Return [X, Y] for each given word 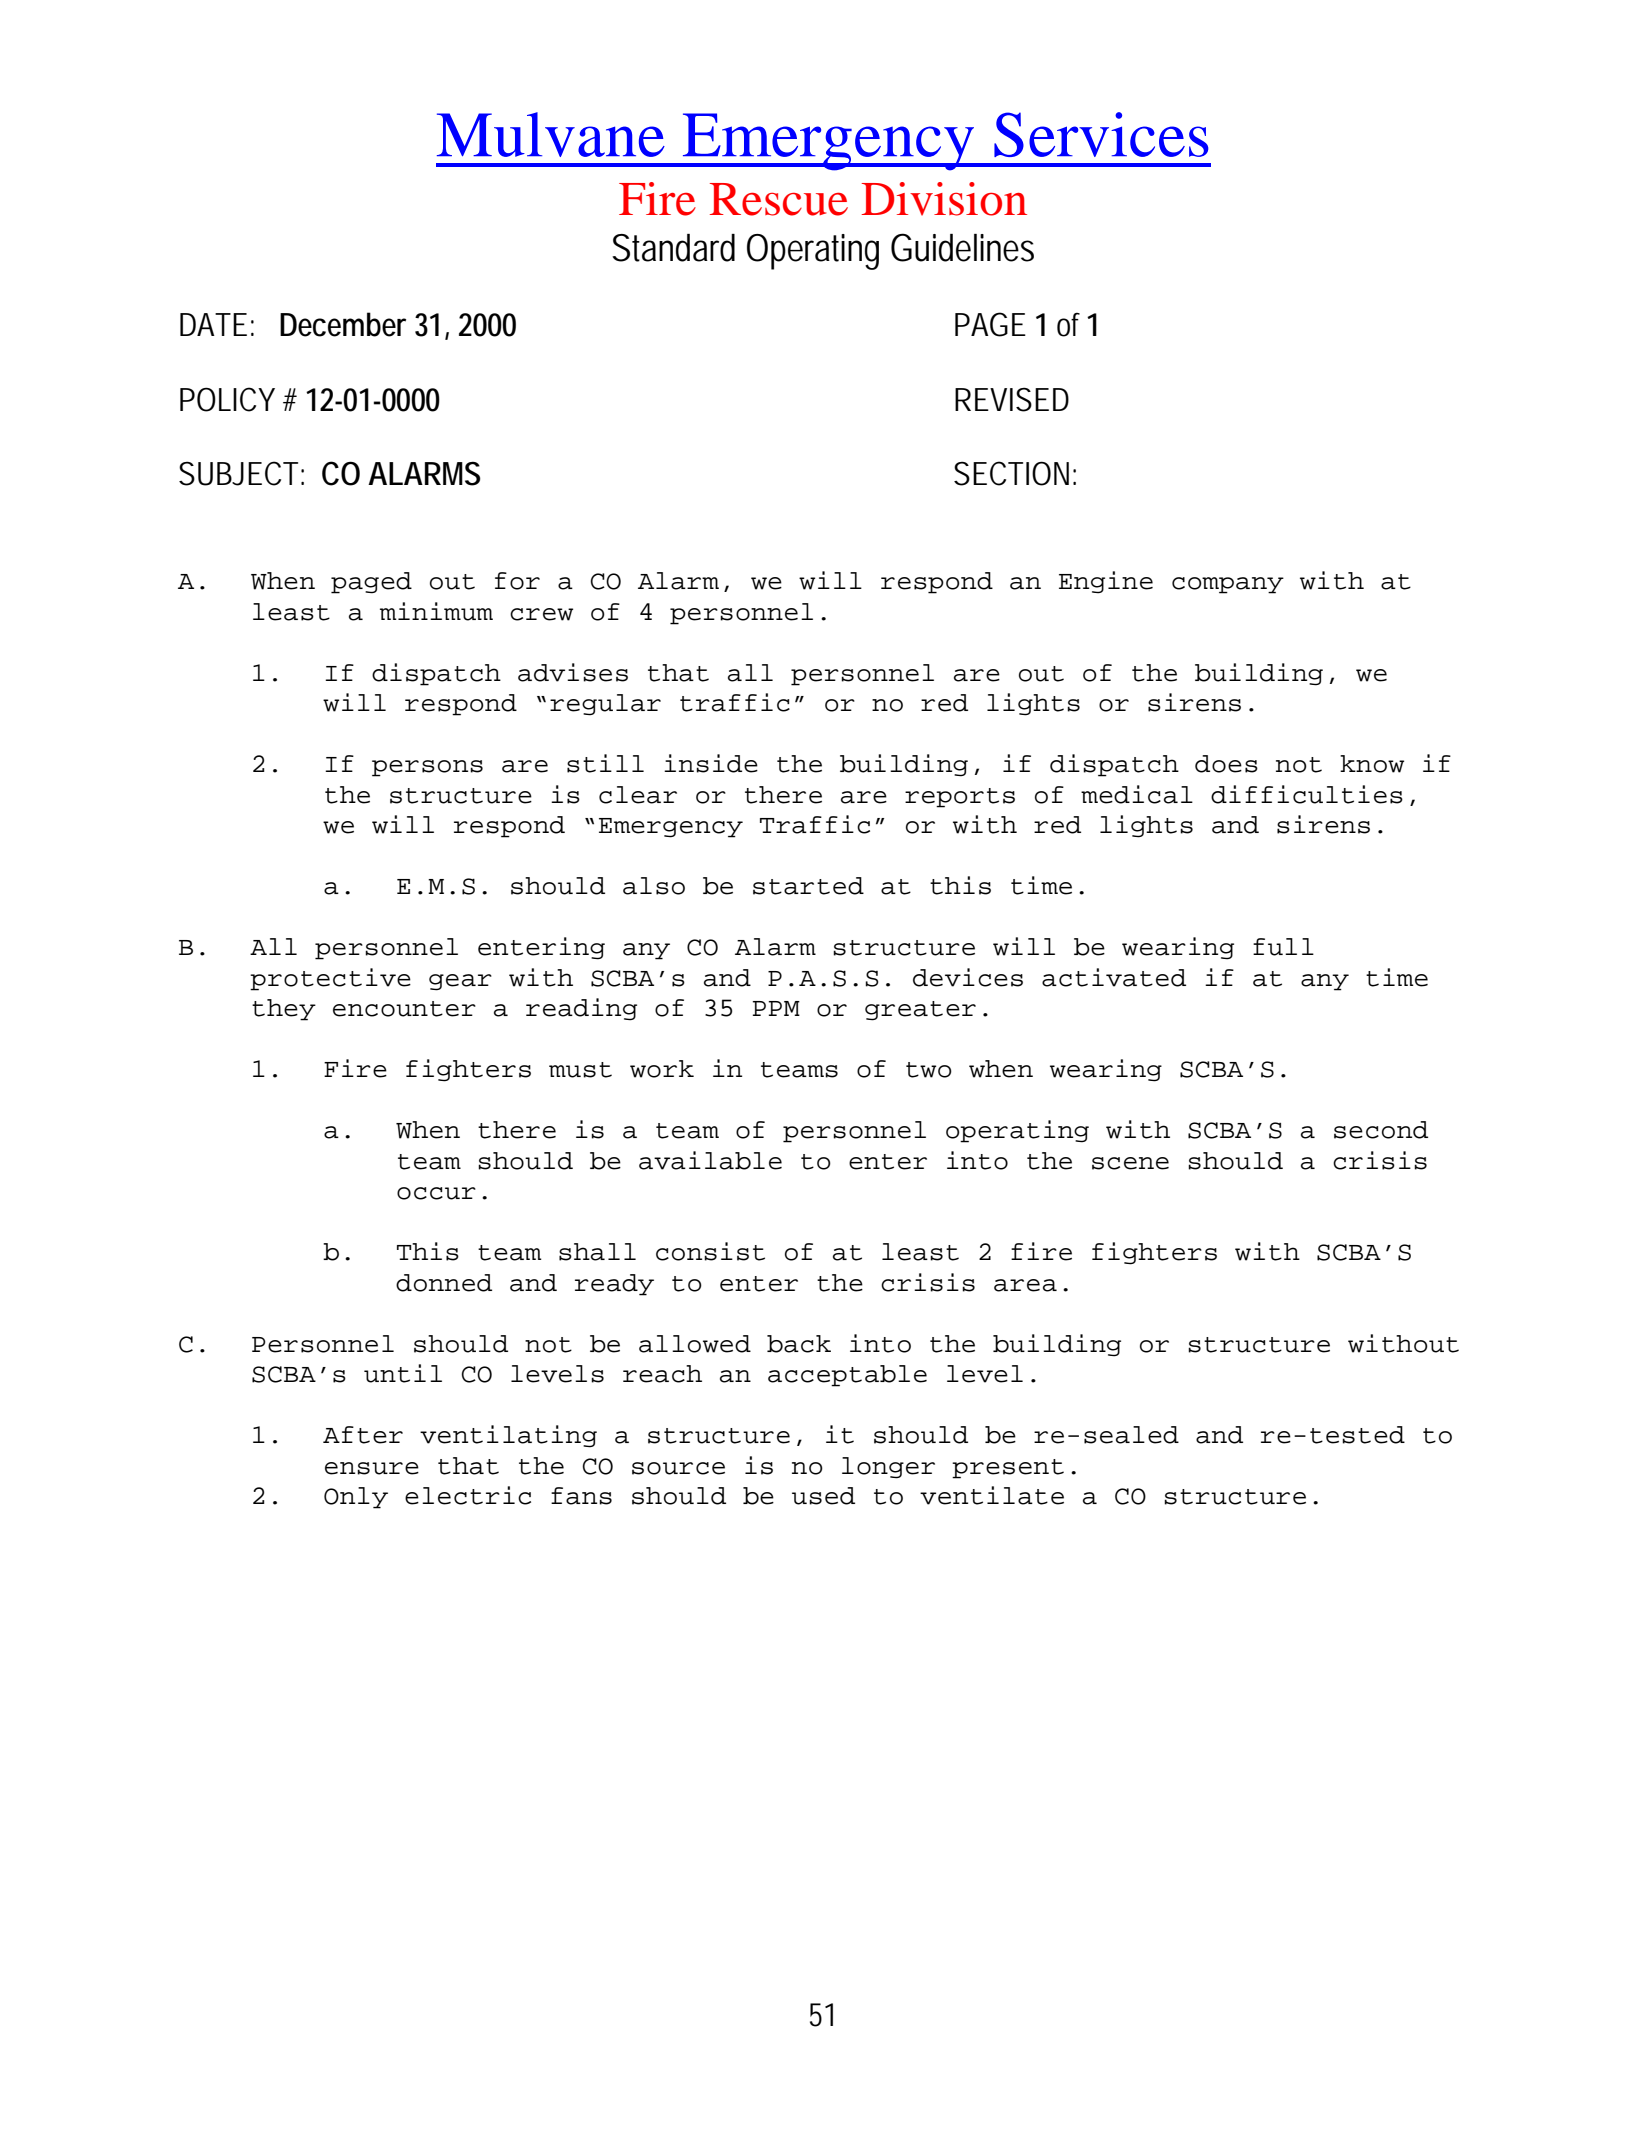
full [1283, 947]
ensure [372, 1468]
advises [573, 672]
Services [1101, 134]
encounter [404, 1009]
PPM [776, 1008]
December [343, 324]
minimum [436, 611]
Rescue [779, 199]
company [1228, 585]
